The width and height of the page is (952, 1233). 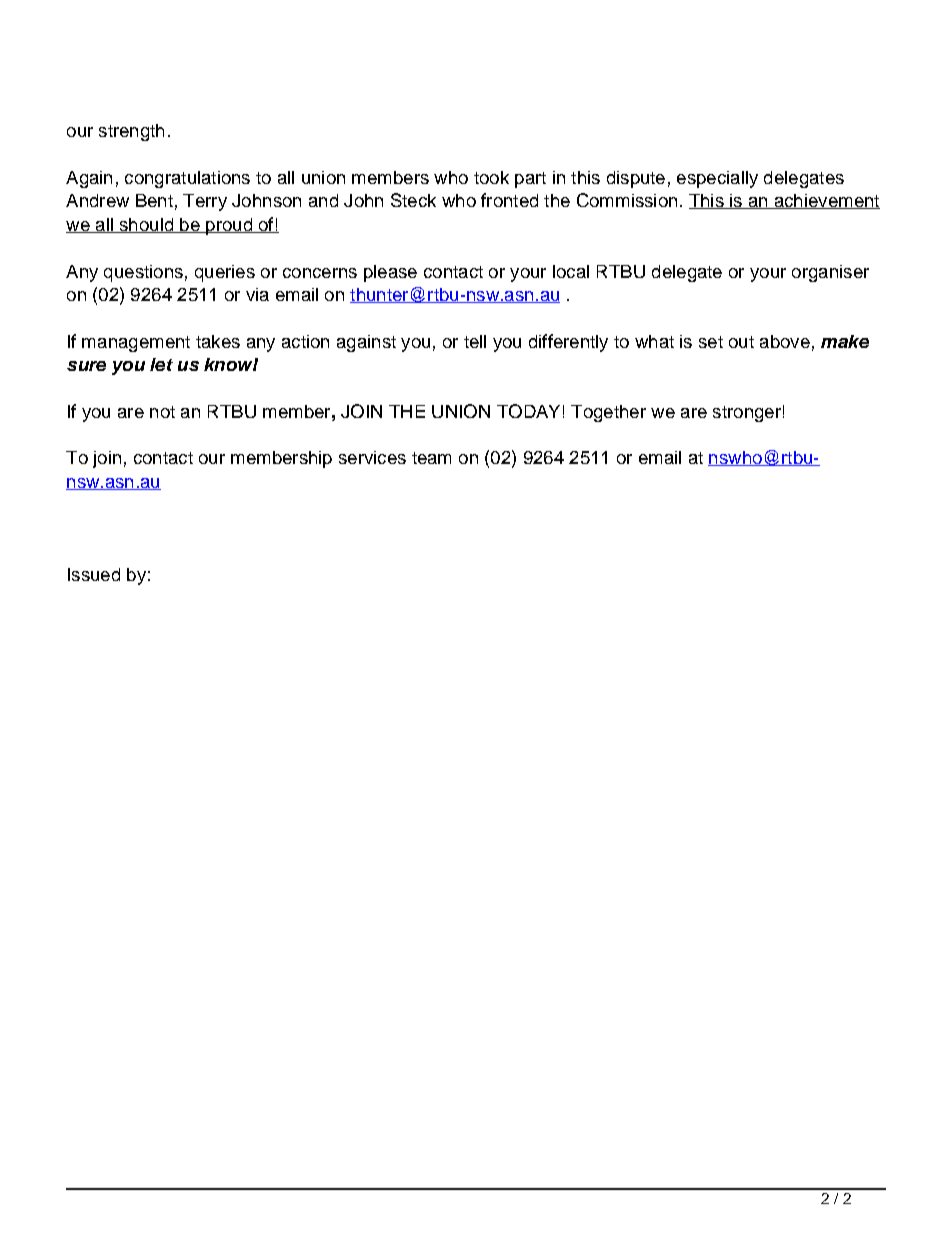 I want to click on please, so click(x=390, y=273).
